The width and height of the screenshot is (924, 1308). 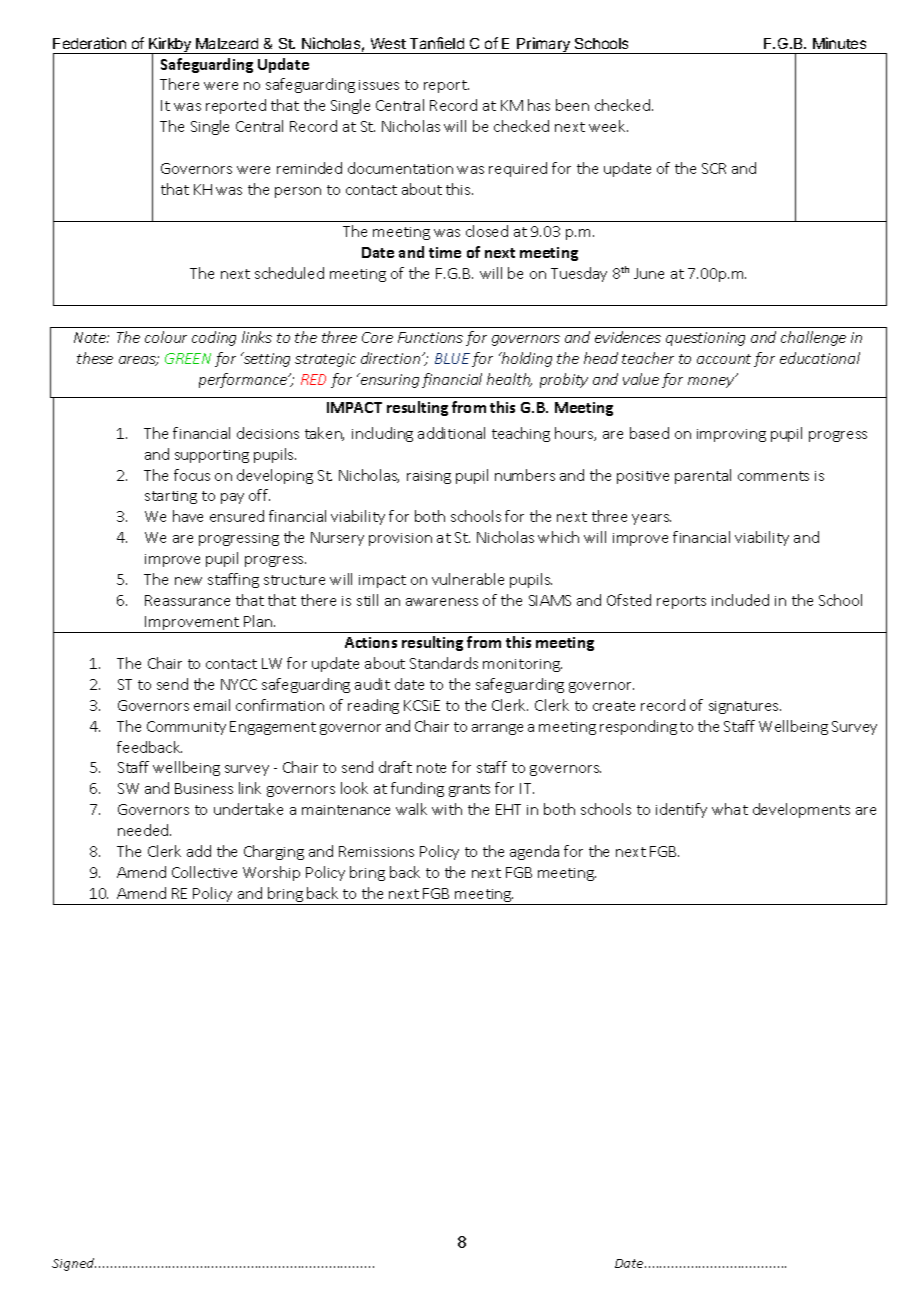 I want to click on signatures, so click(x=745, y=707).
